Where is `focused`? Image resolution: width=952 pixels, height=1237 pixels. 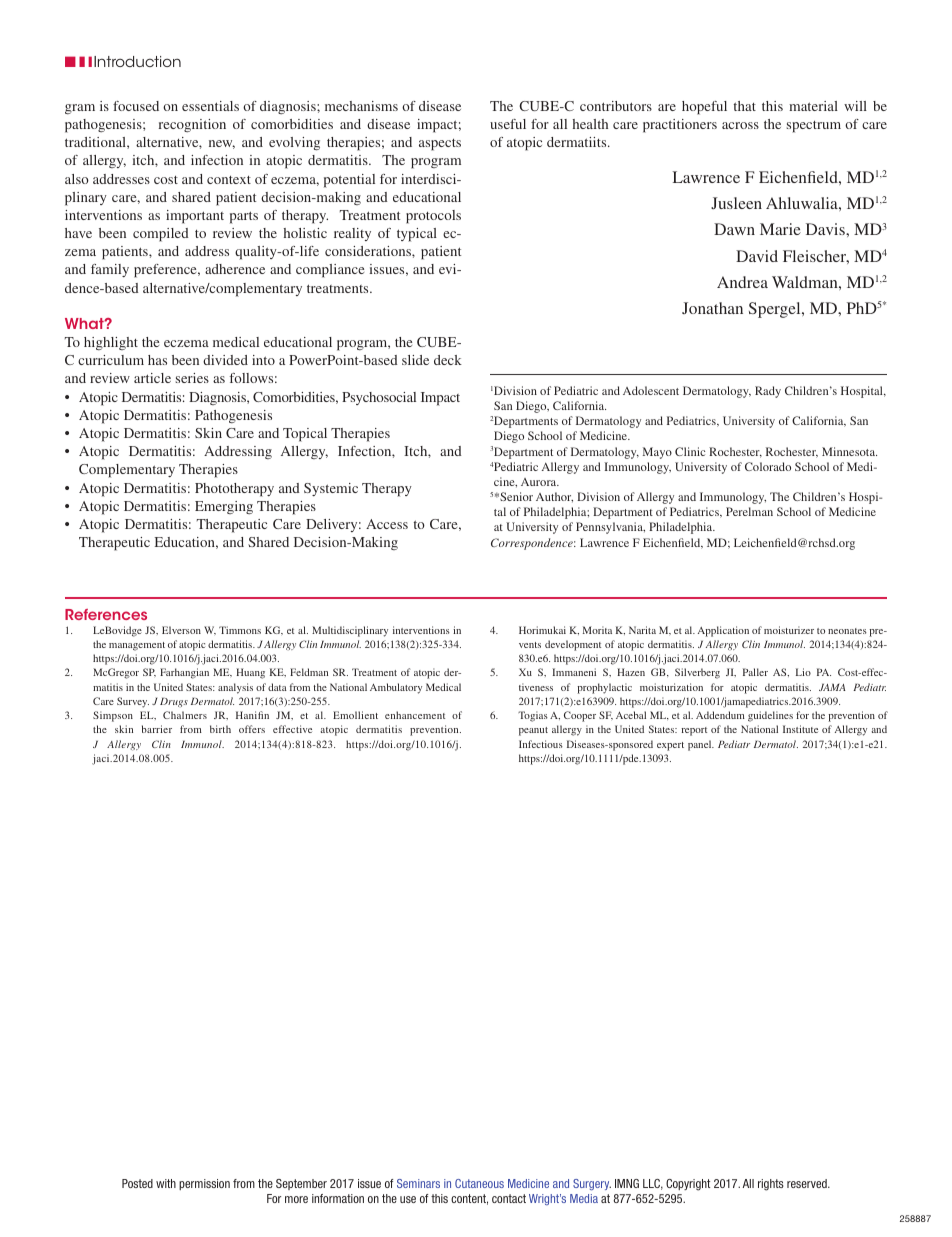 focused is located at coordinates (136, 106).
